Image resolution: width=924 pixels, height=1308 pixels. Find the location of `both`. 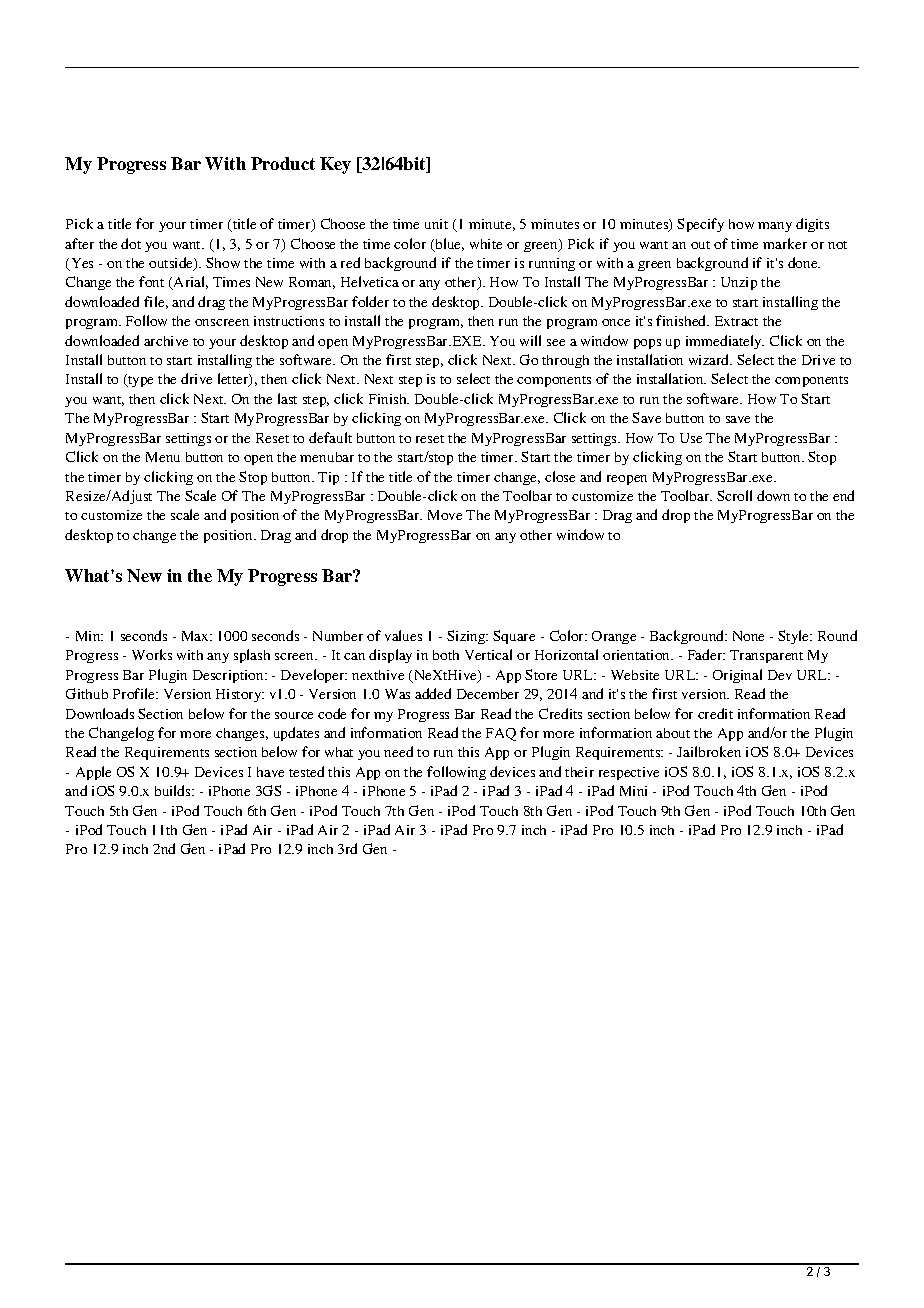

both is located at coordinates (446, 655).
